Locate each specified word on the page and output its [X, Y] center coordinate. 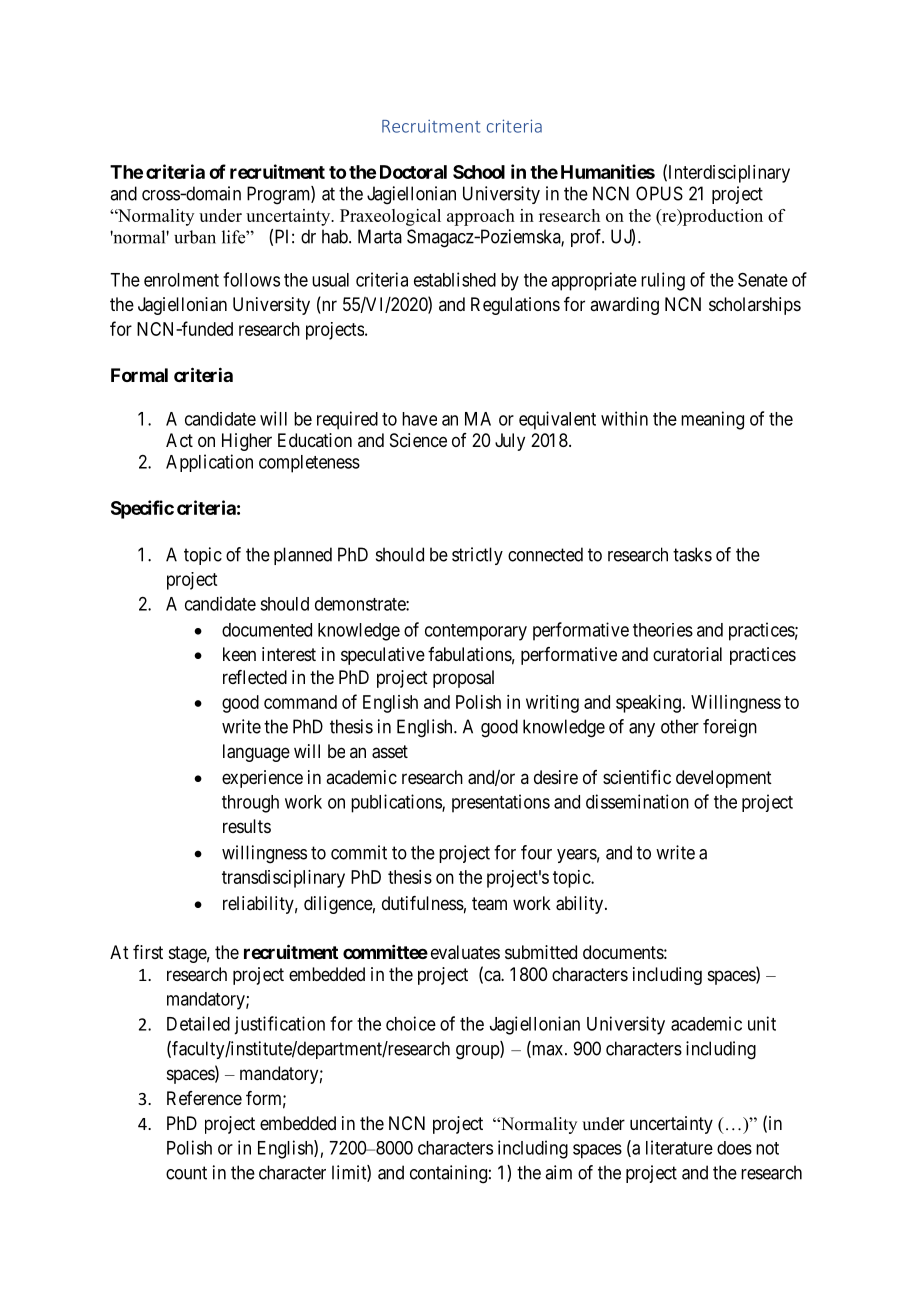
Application [209, 463]
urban [195, 237]
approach [481, 217]
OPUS [659, 193]
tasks [692, 554]
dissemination [637, 801]
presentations [501, 803]
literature [679, 1147]
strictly [477, 556]
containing [448, 1174]
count [186, 1173]
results [247, 826]
